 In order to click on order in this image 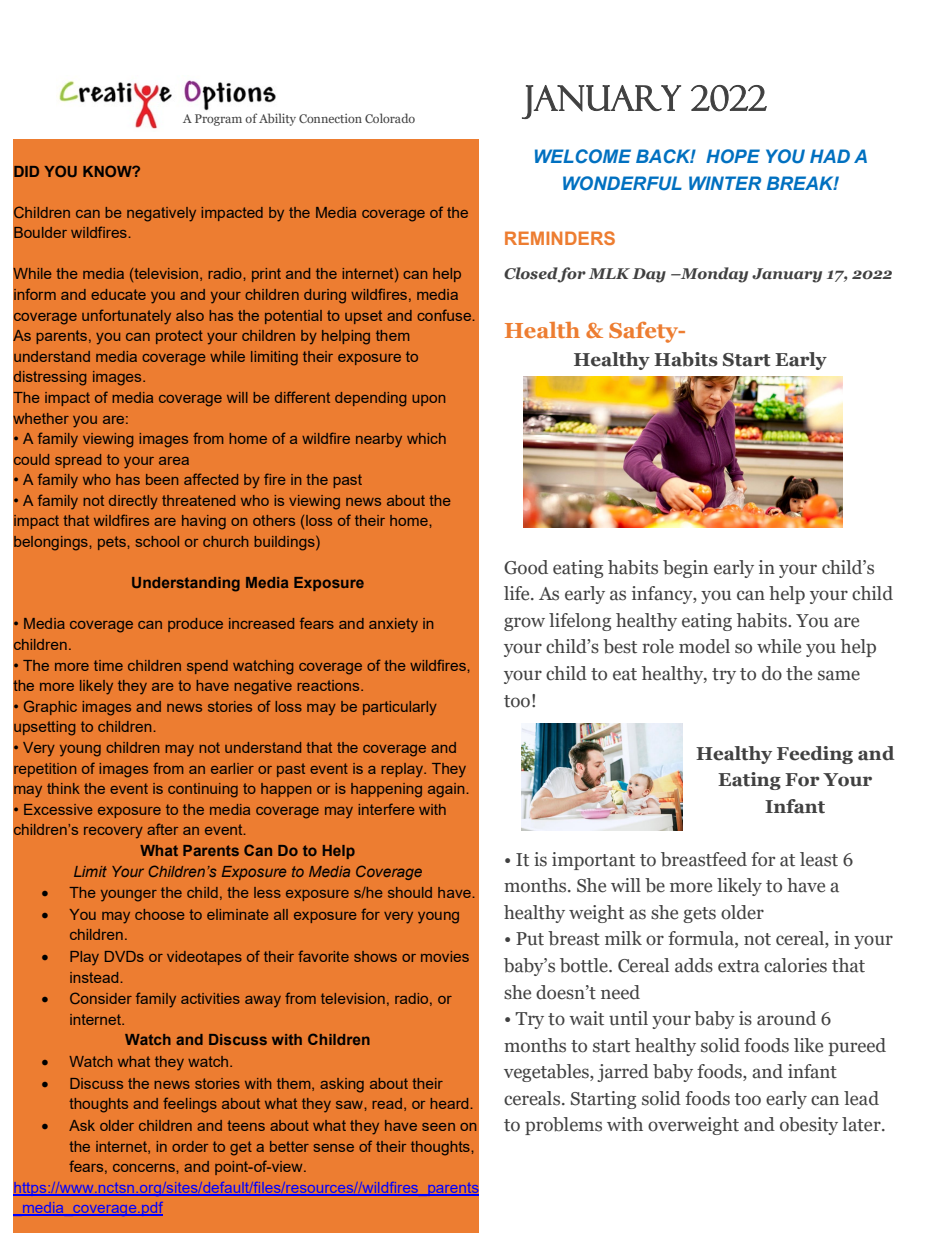, I will do `click(190, 1146)`.
